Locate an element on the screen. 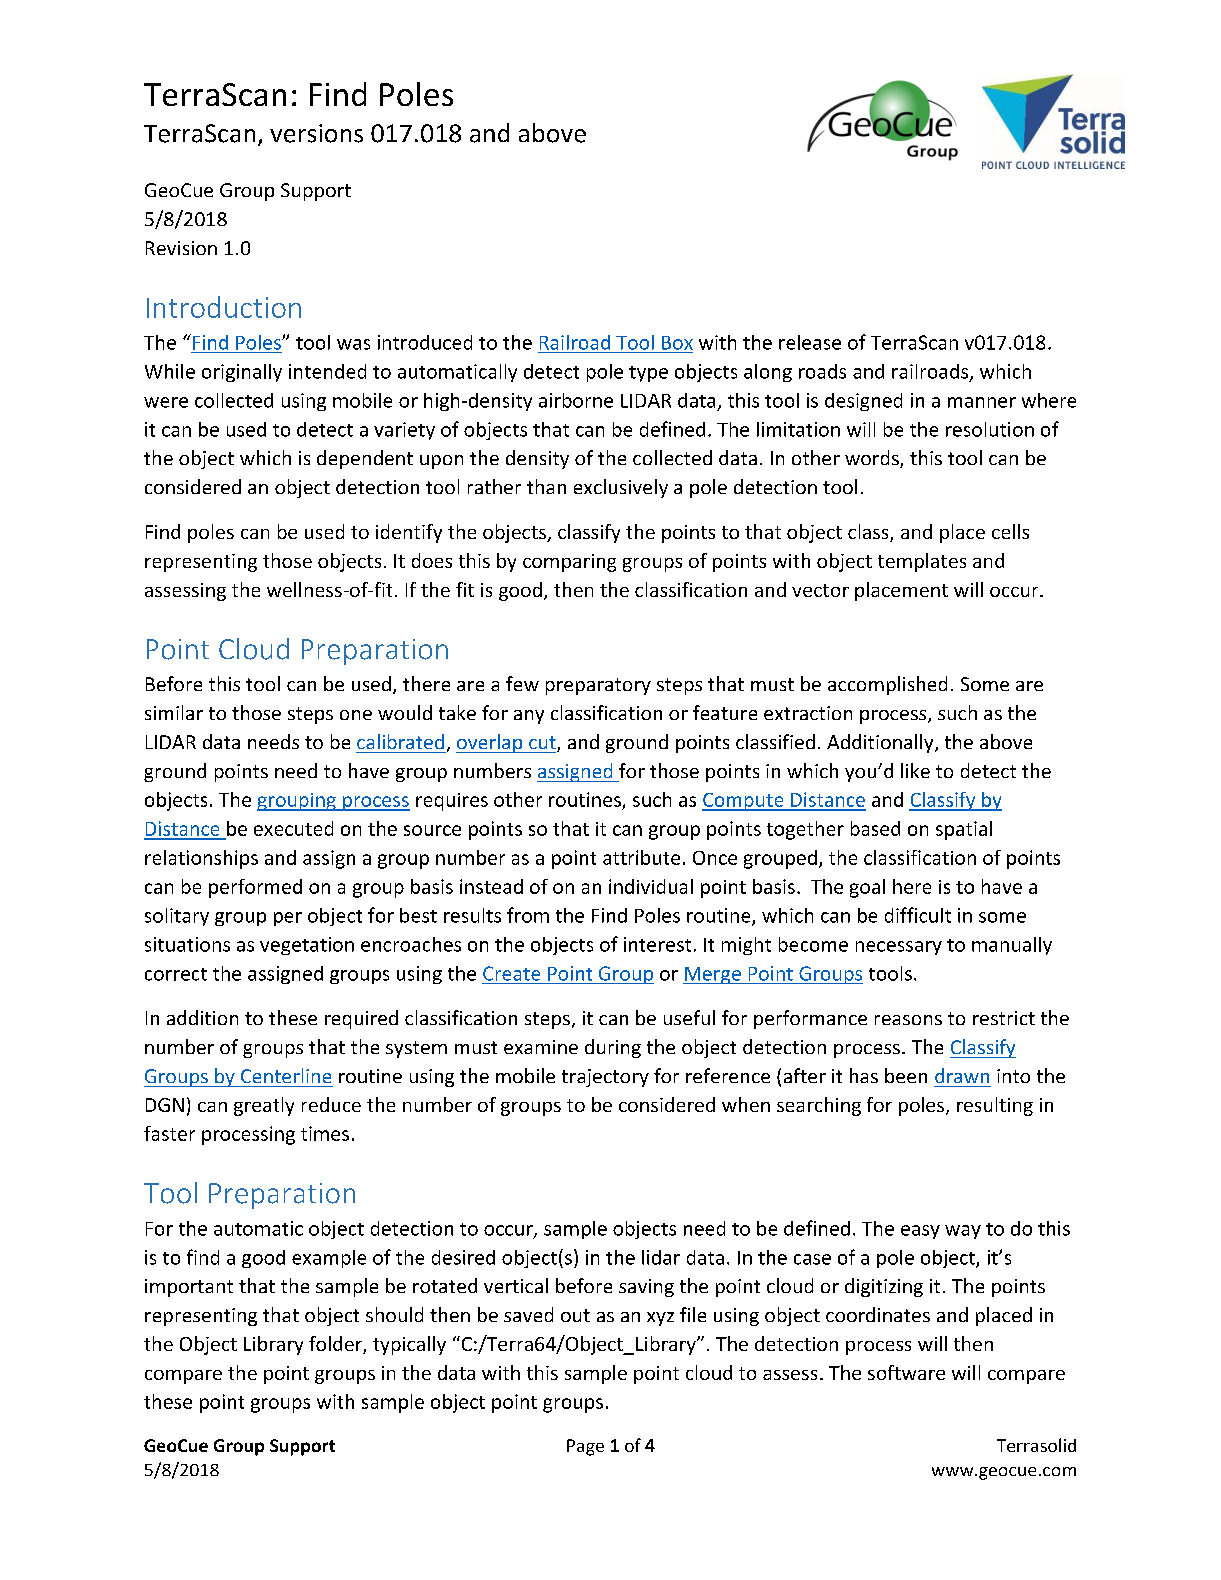 The image size is (1221, 1580). reasons is located at coordinates (908, 1020).
